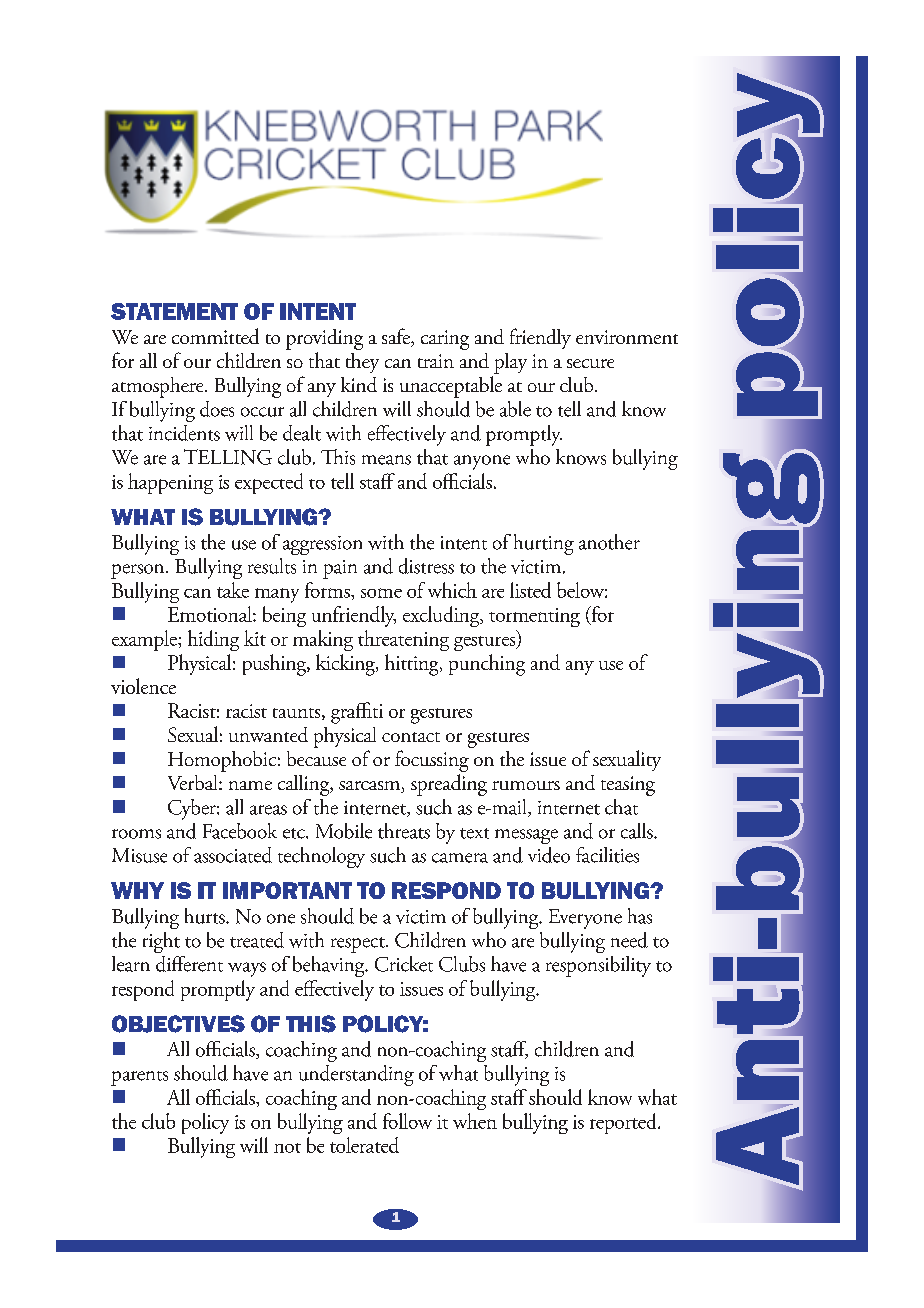  I want to click on reported, so click(624, 1123).
